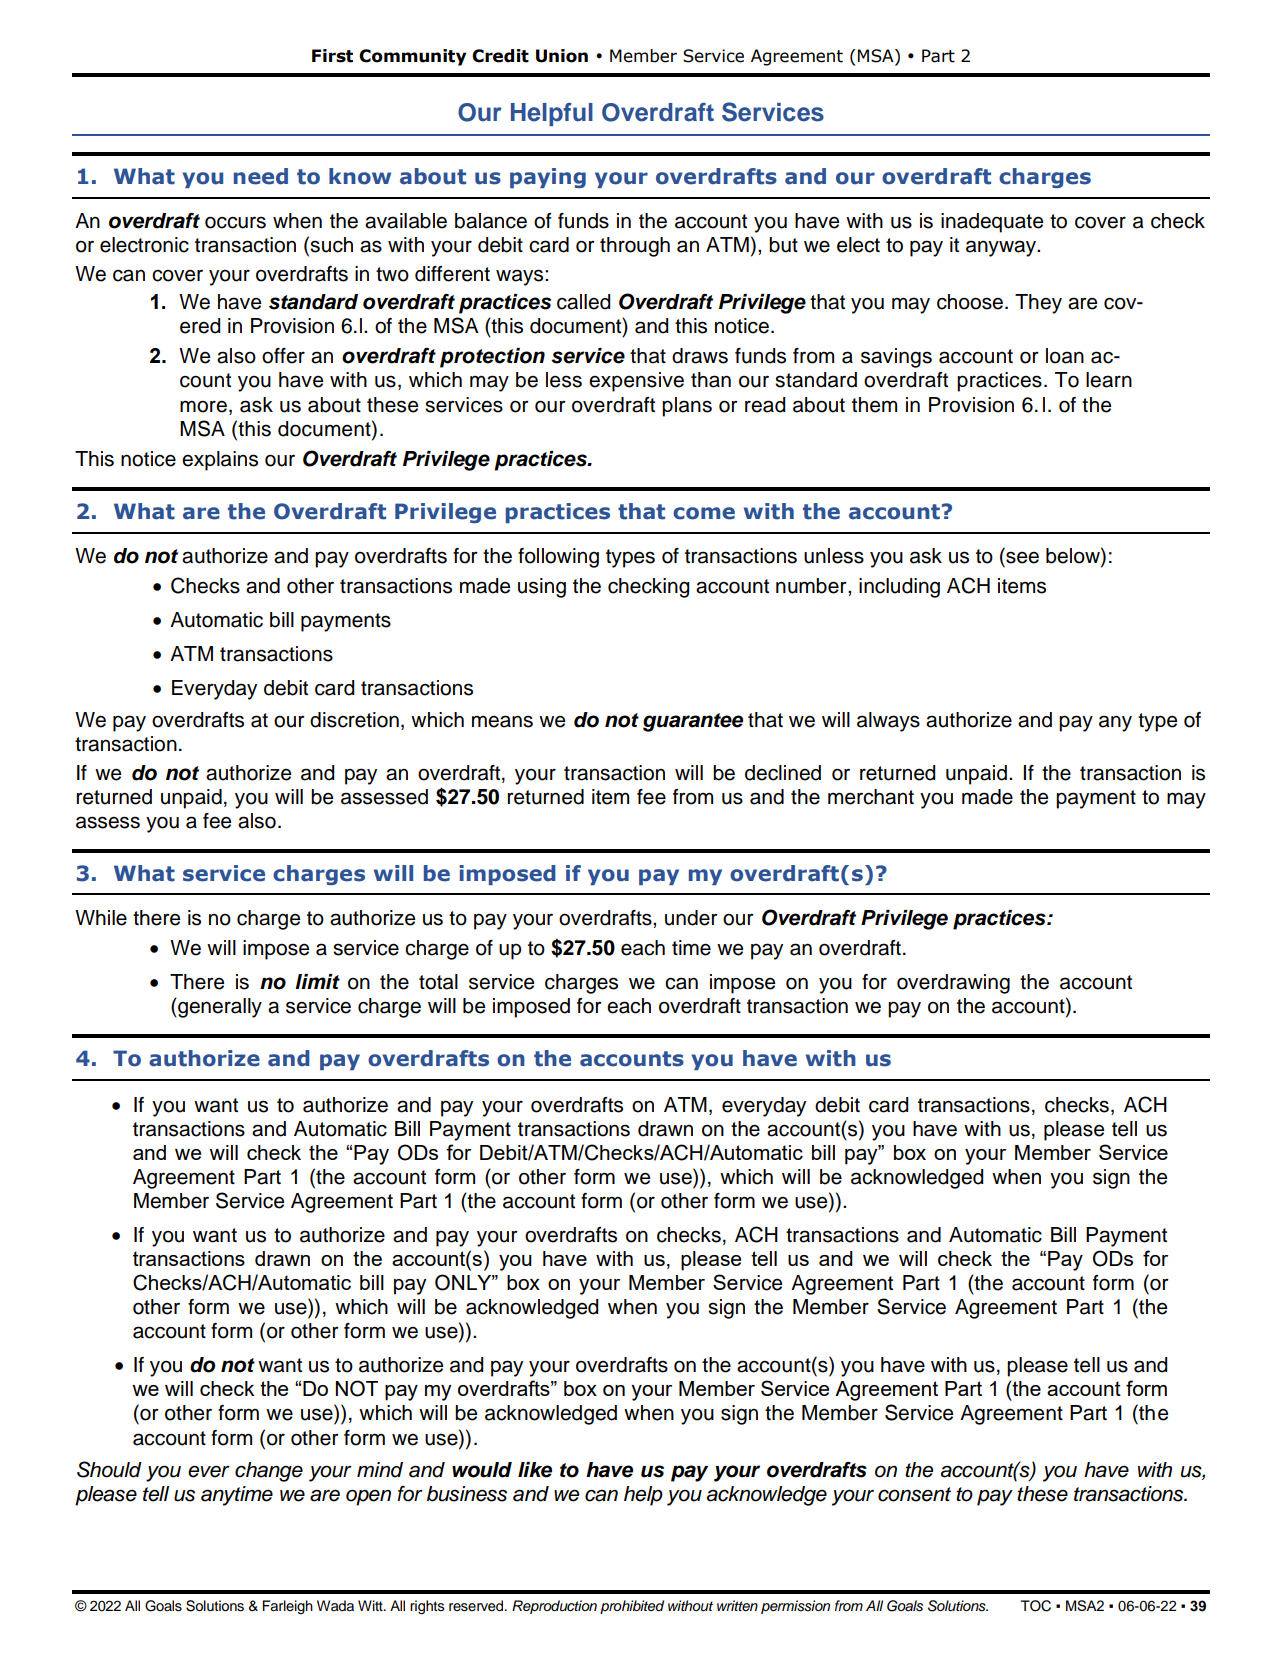 This screenshot has width=1282, height=1659. I want to click on Union, so click(562, 56).
